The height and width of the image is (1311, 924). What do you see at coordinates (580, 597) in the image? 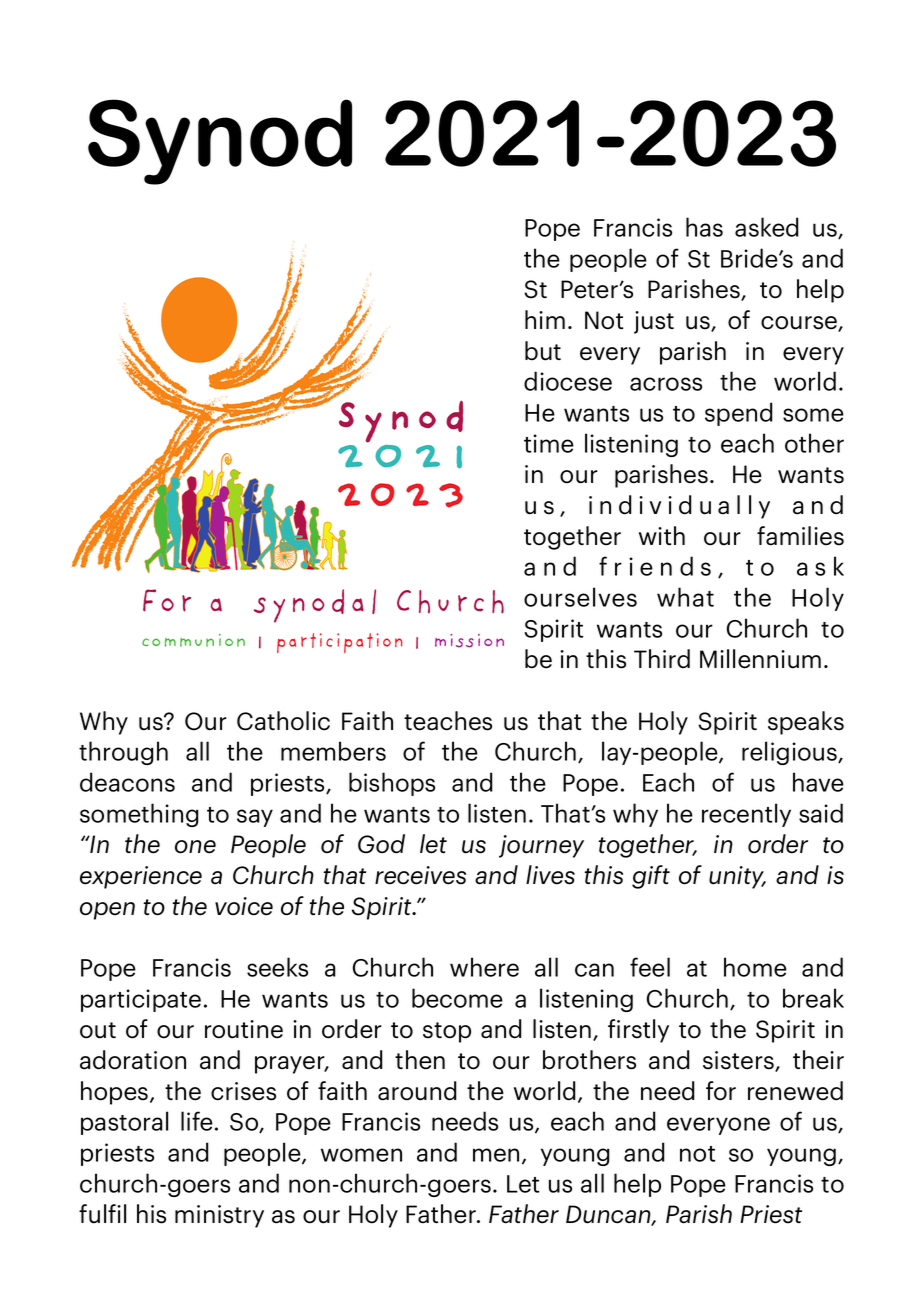
I see `ourselves` at bounding box center [580, 597].
